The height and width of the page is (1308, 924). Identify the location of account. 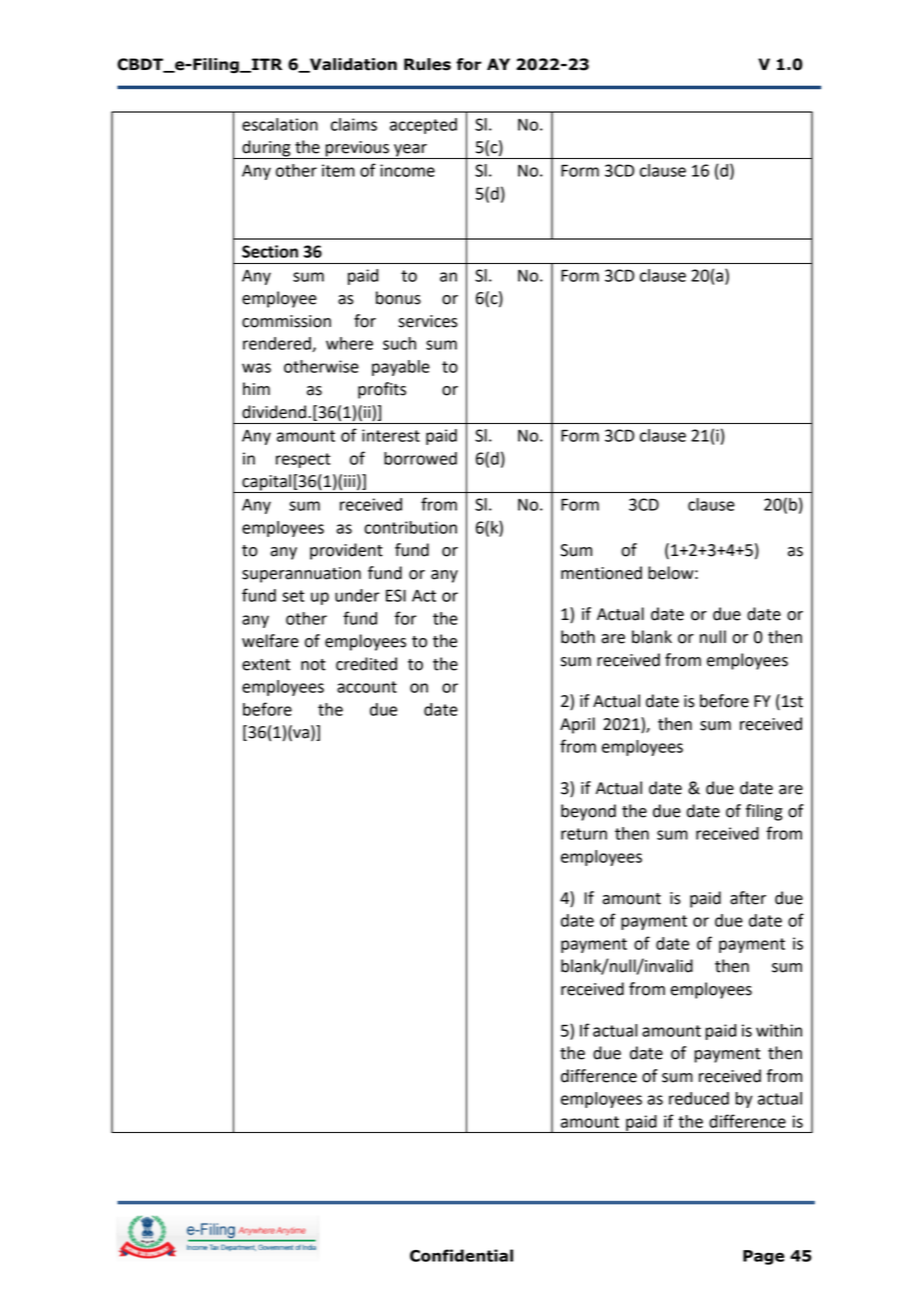
(367, 687).
